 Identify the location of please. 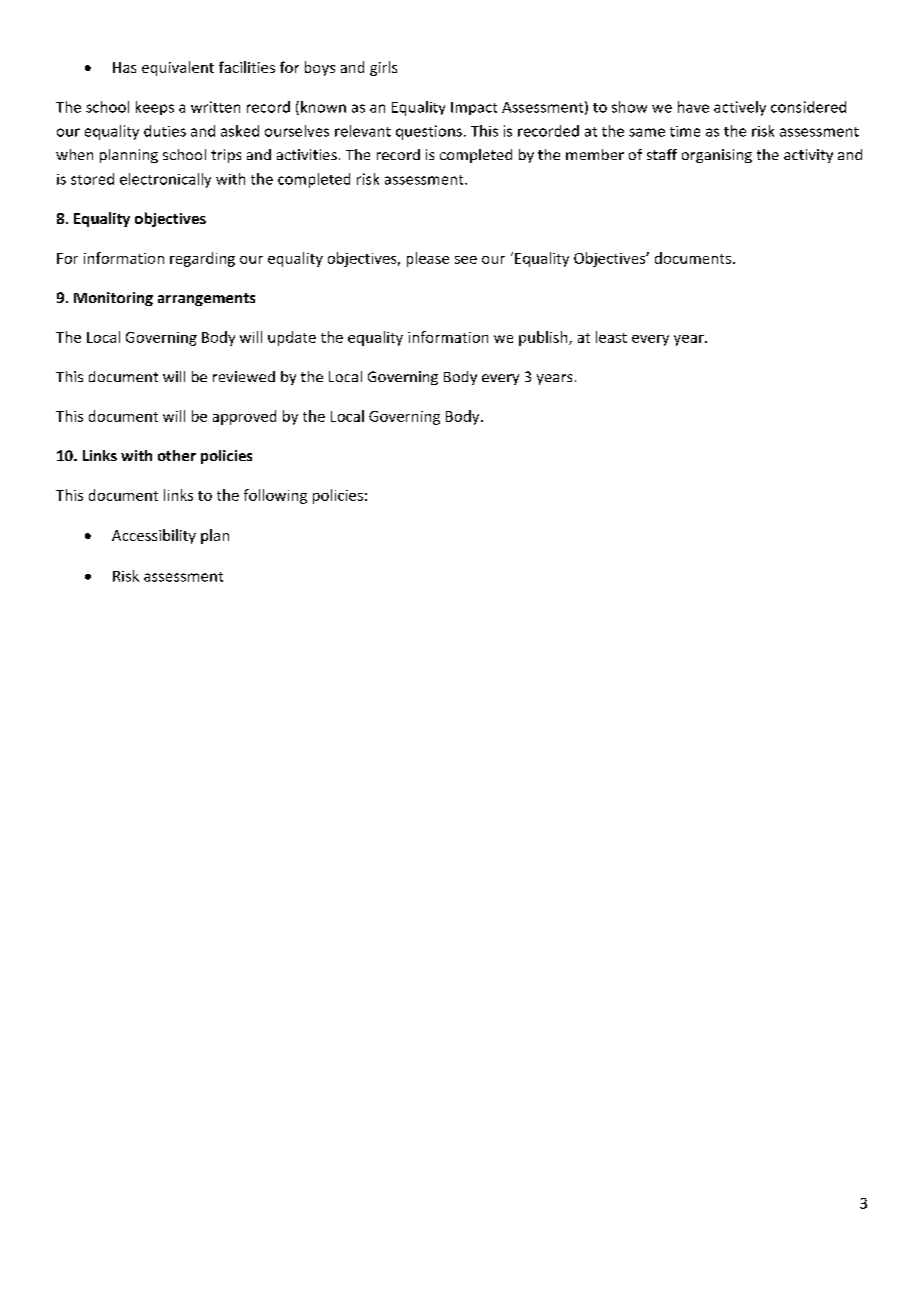
(428, 259).
